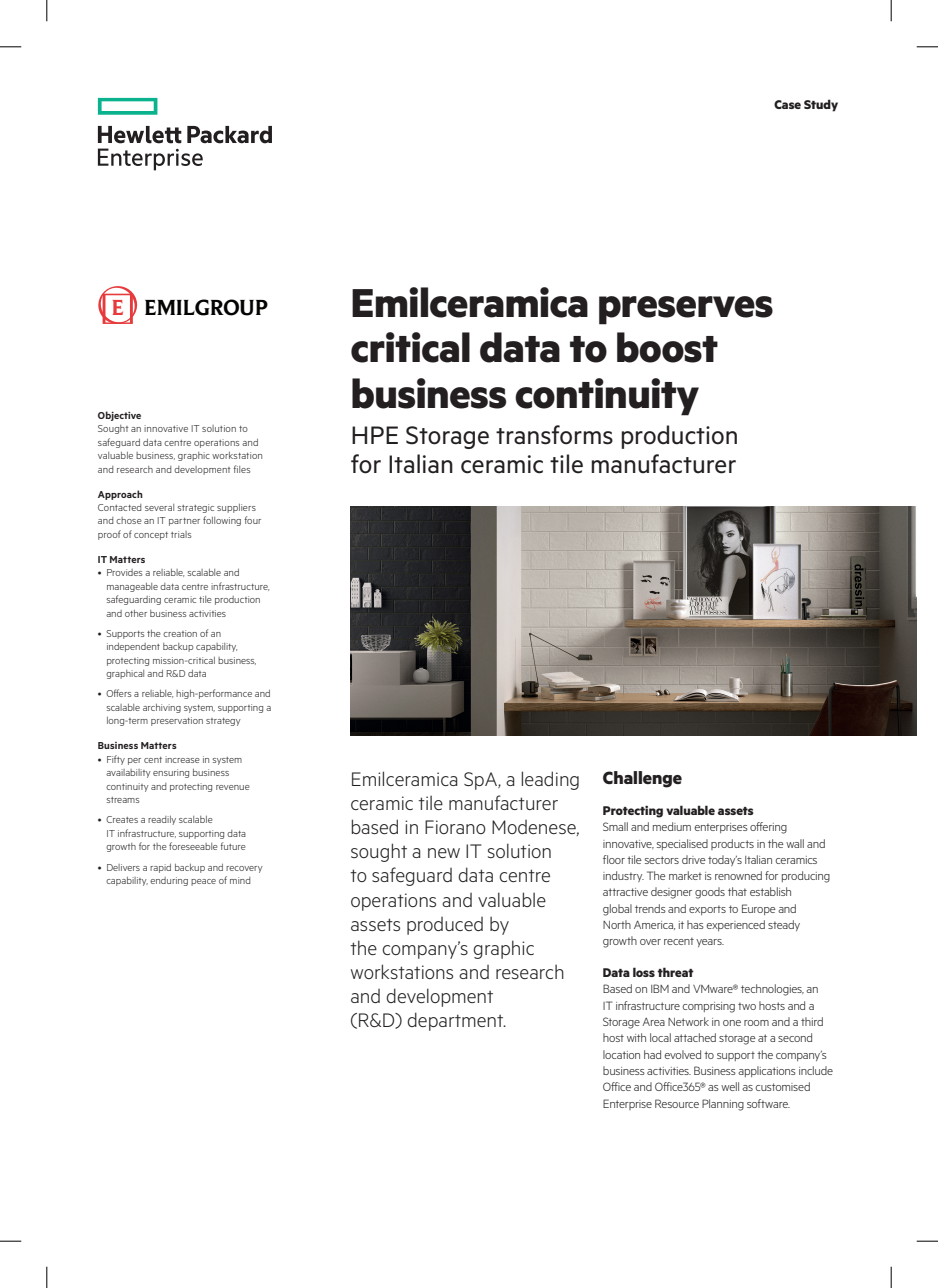  Describe the element at coordinates (732, 844) in the screenshot. I see `products` at that location.
